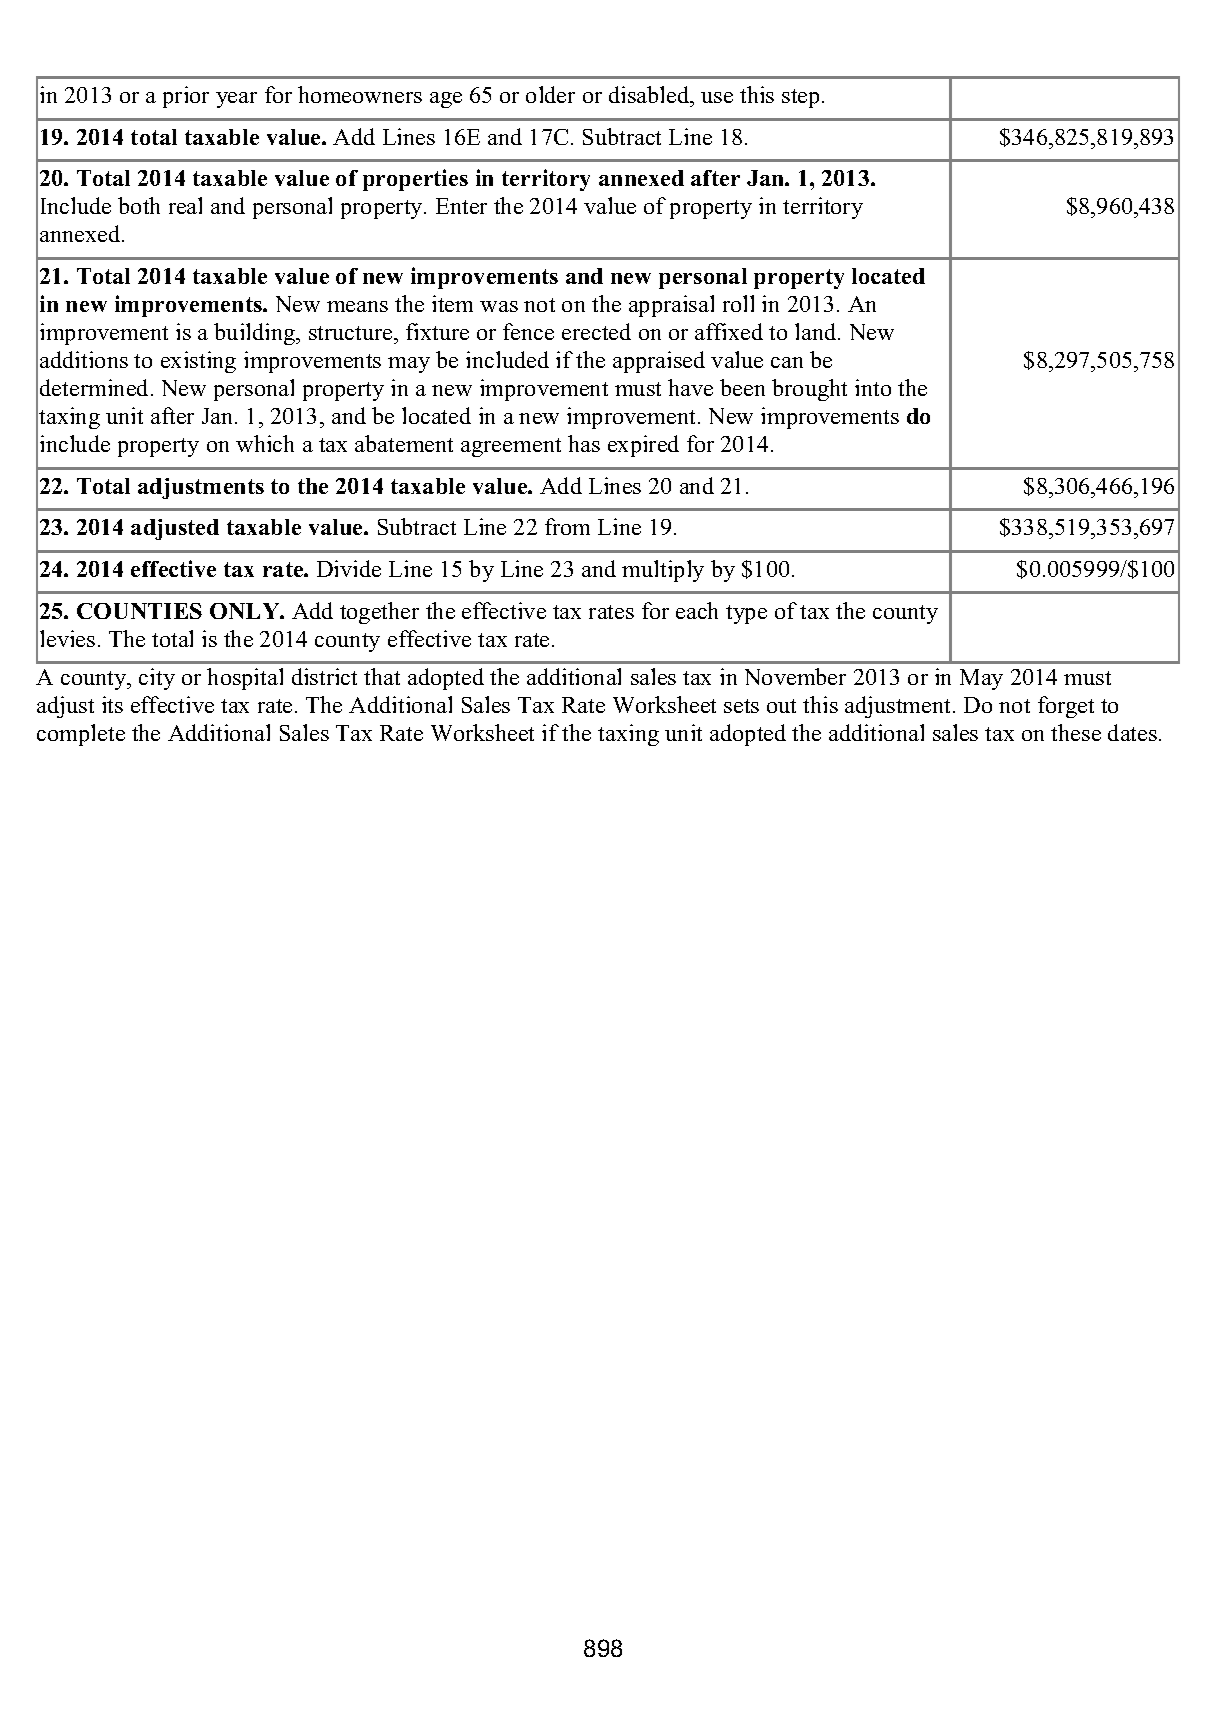 This screenshot has width=1208, height=1709. I want to click on multiply, so click(663, 571).
